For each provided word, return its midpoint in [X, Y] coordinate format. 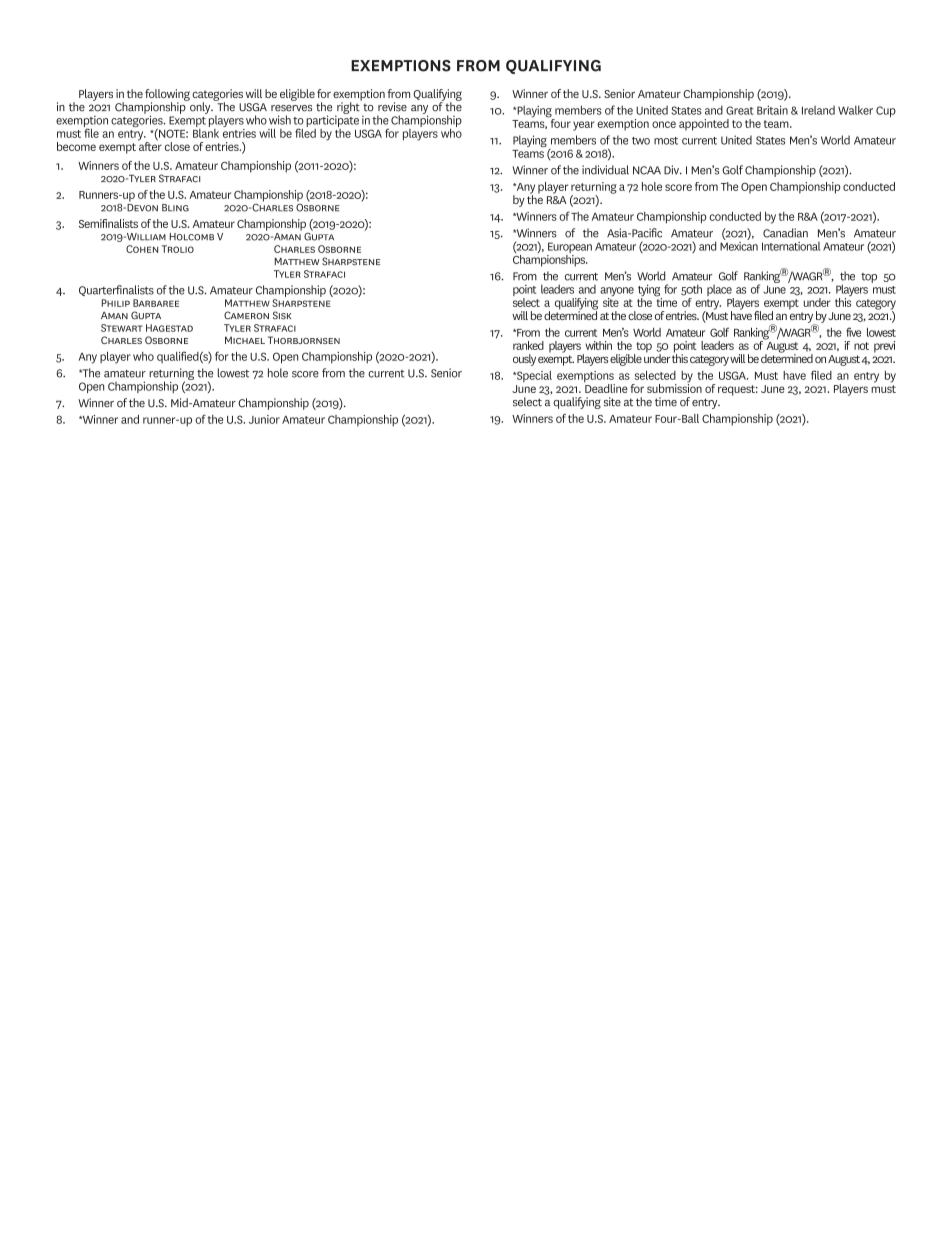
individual [605, 170]
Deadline [606, 387]
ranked [528, 345]
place [720, 292]
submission [674, 387]
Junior [264, 419]
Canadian [785, 233]
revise [392, 107]
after [150, 145]
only [200, 107]
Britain [772, 110]
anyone [617, 293]
